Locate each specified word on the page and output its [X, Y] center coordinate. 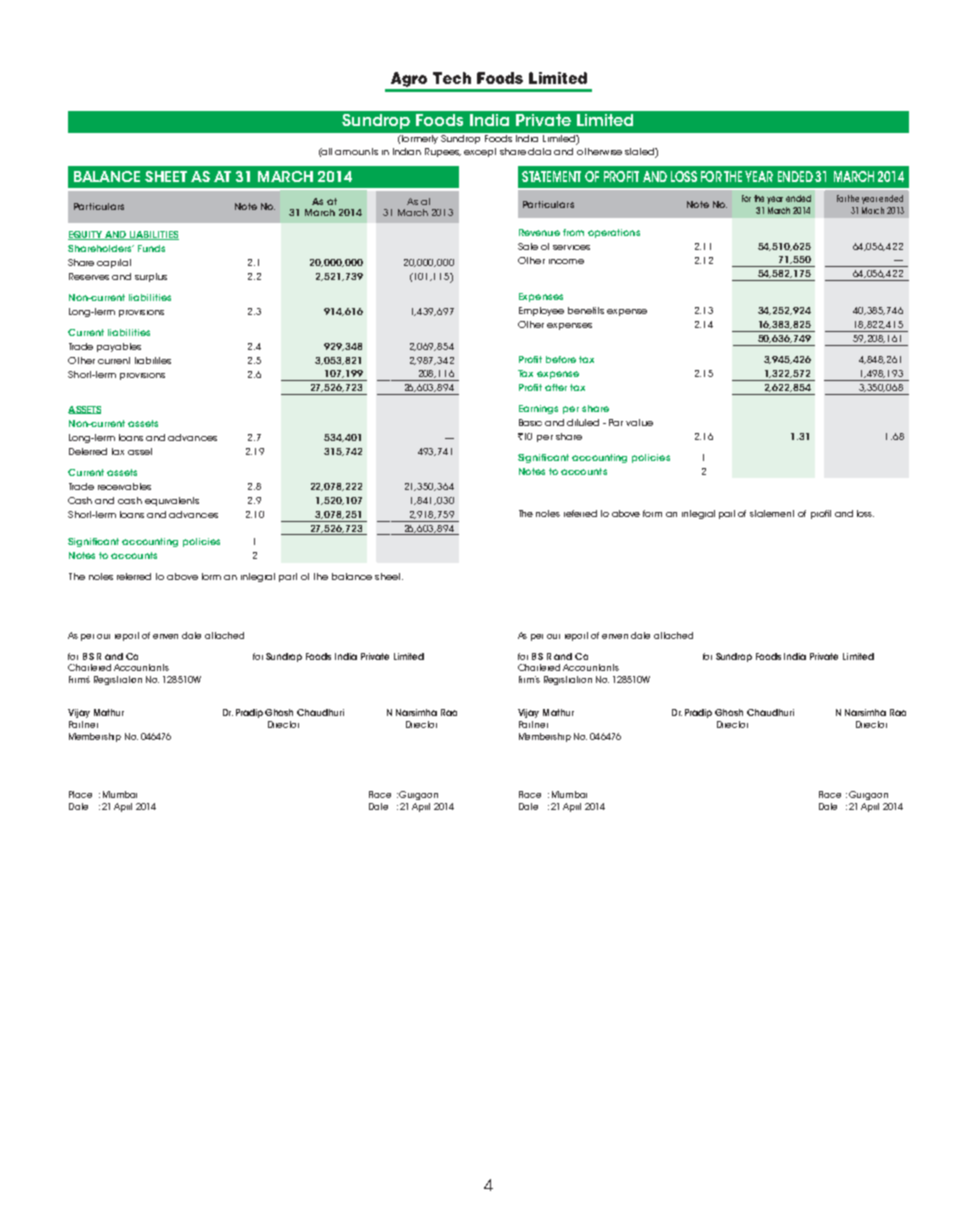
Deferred [88, 451]
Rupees [443, 152]
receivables [124, 486]
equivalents [172, 501]
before [561, 359]
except [480, 152]
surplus [151, 277]
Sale [528, 246]
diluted [583, 422]
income [566, 261]
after [556, 387]
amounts [356, 151]
